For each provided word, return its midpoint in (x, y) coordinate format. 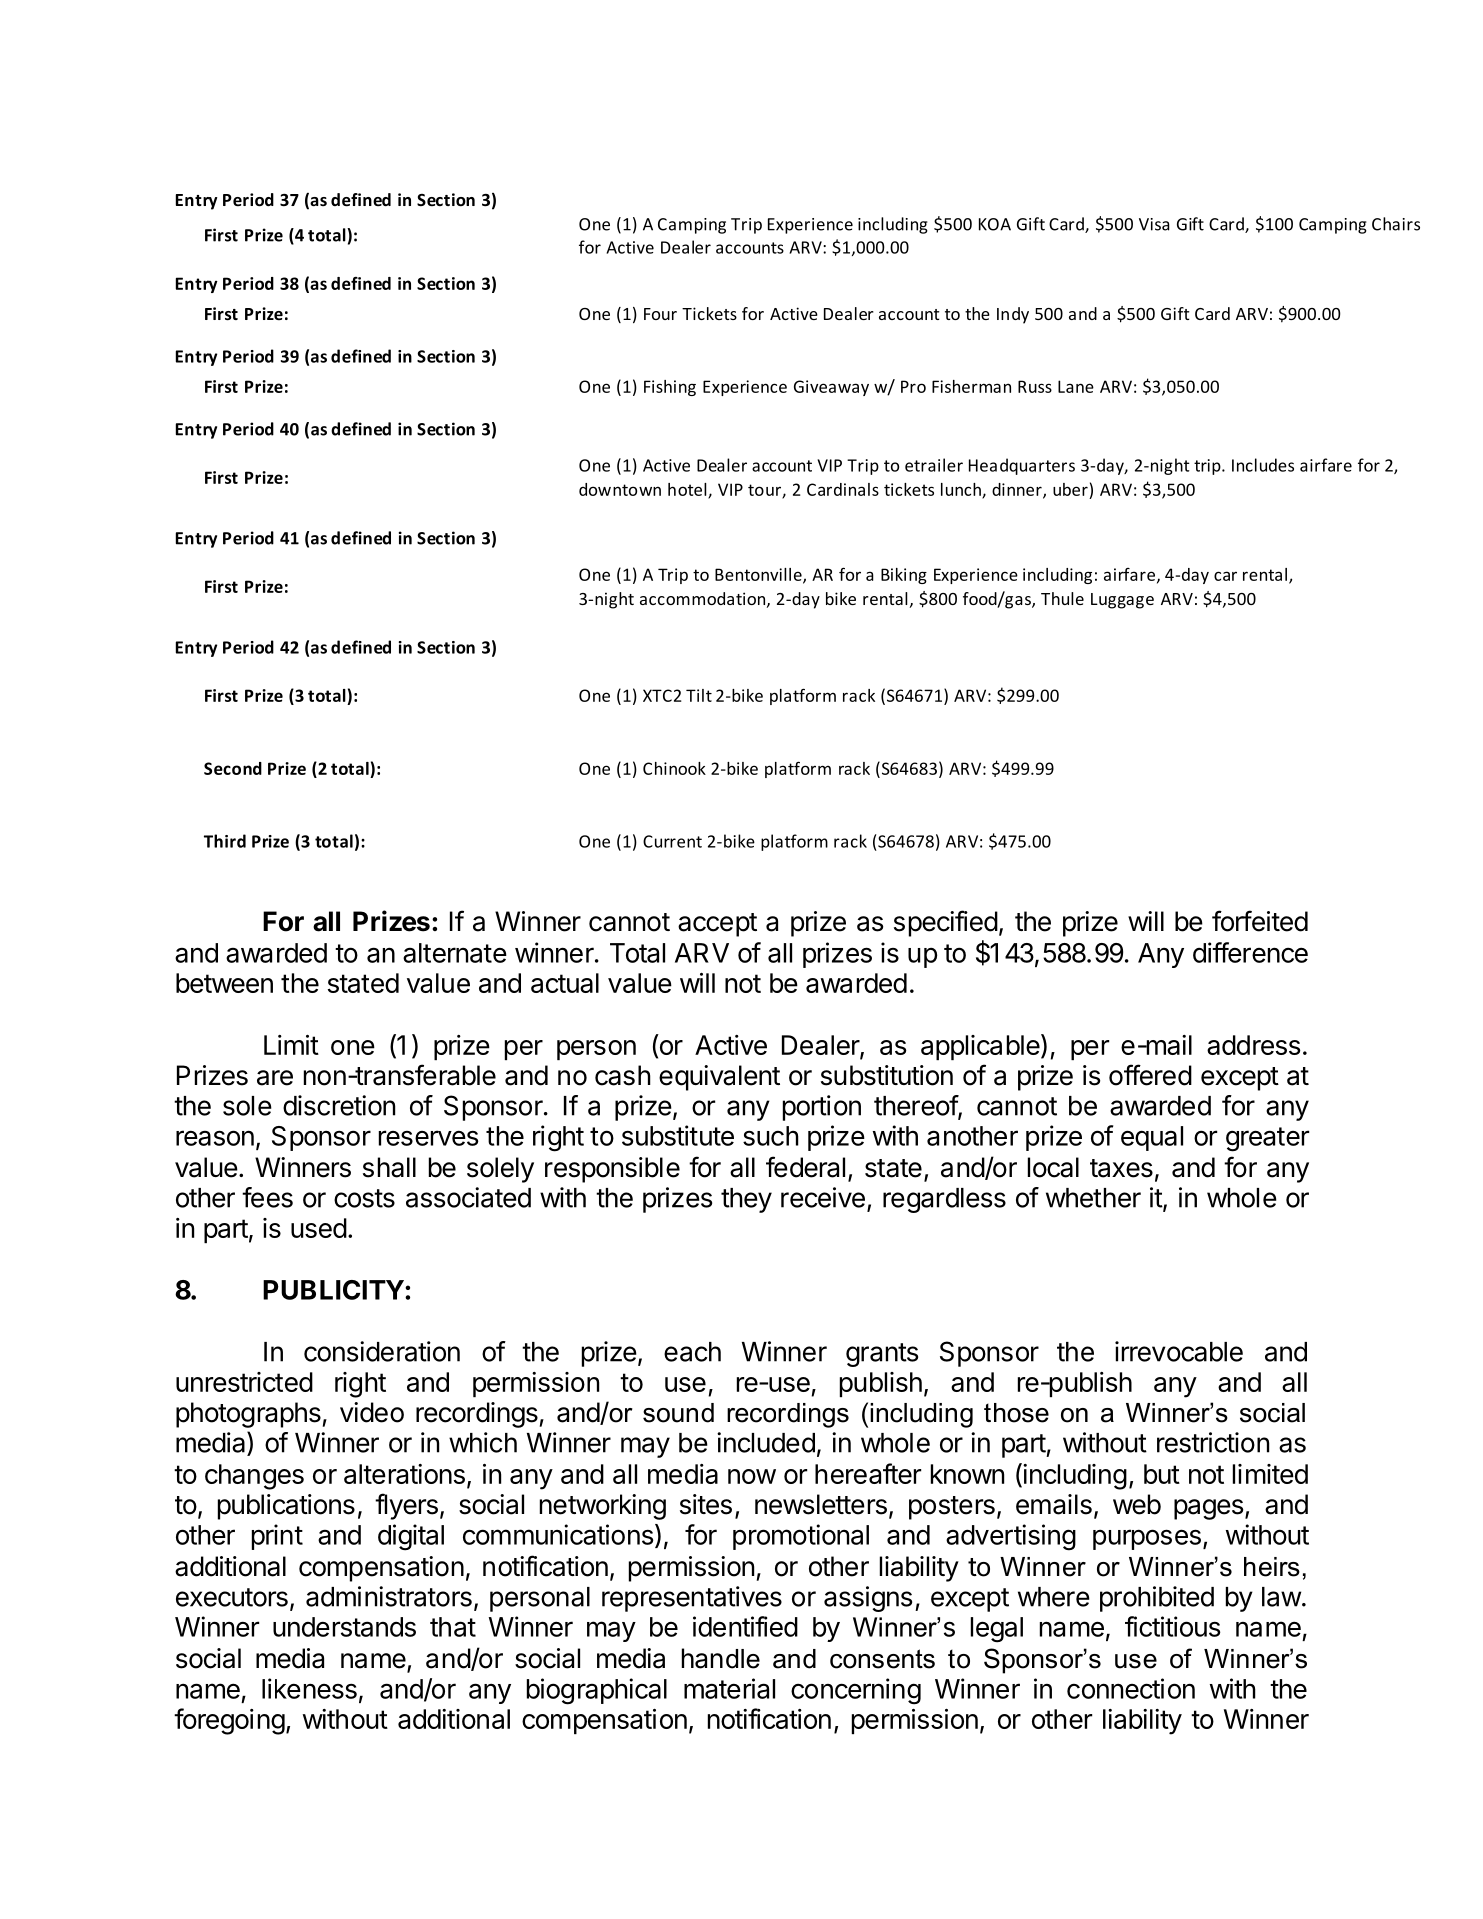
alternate (455, 953)
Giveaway (831, 388)
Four (660, 314)
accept (717, 925)
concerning (856, 1691)
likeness (309, 1688)
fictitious (1173, 1626)
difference (1250, 952)
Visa (1154, 224)
